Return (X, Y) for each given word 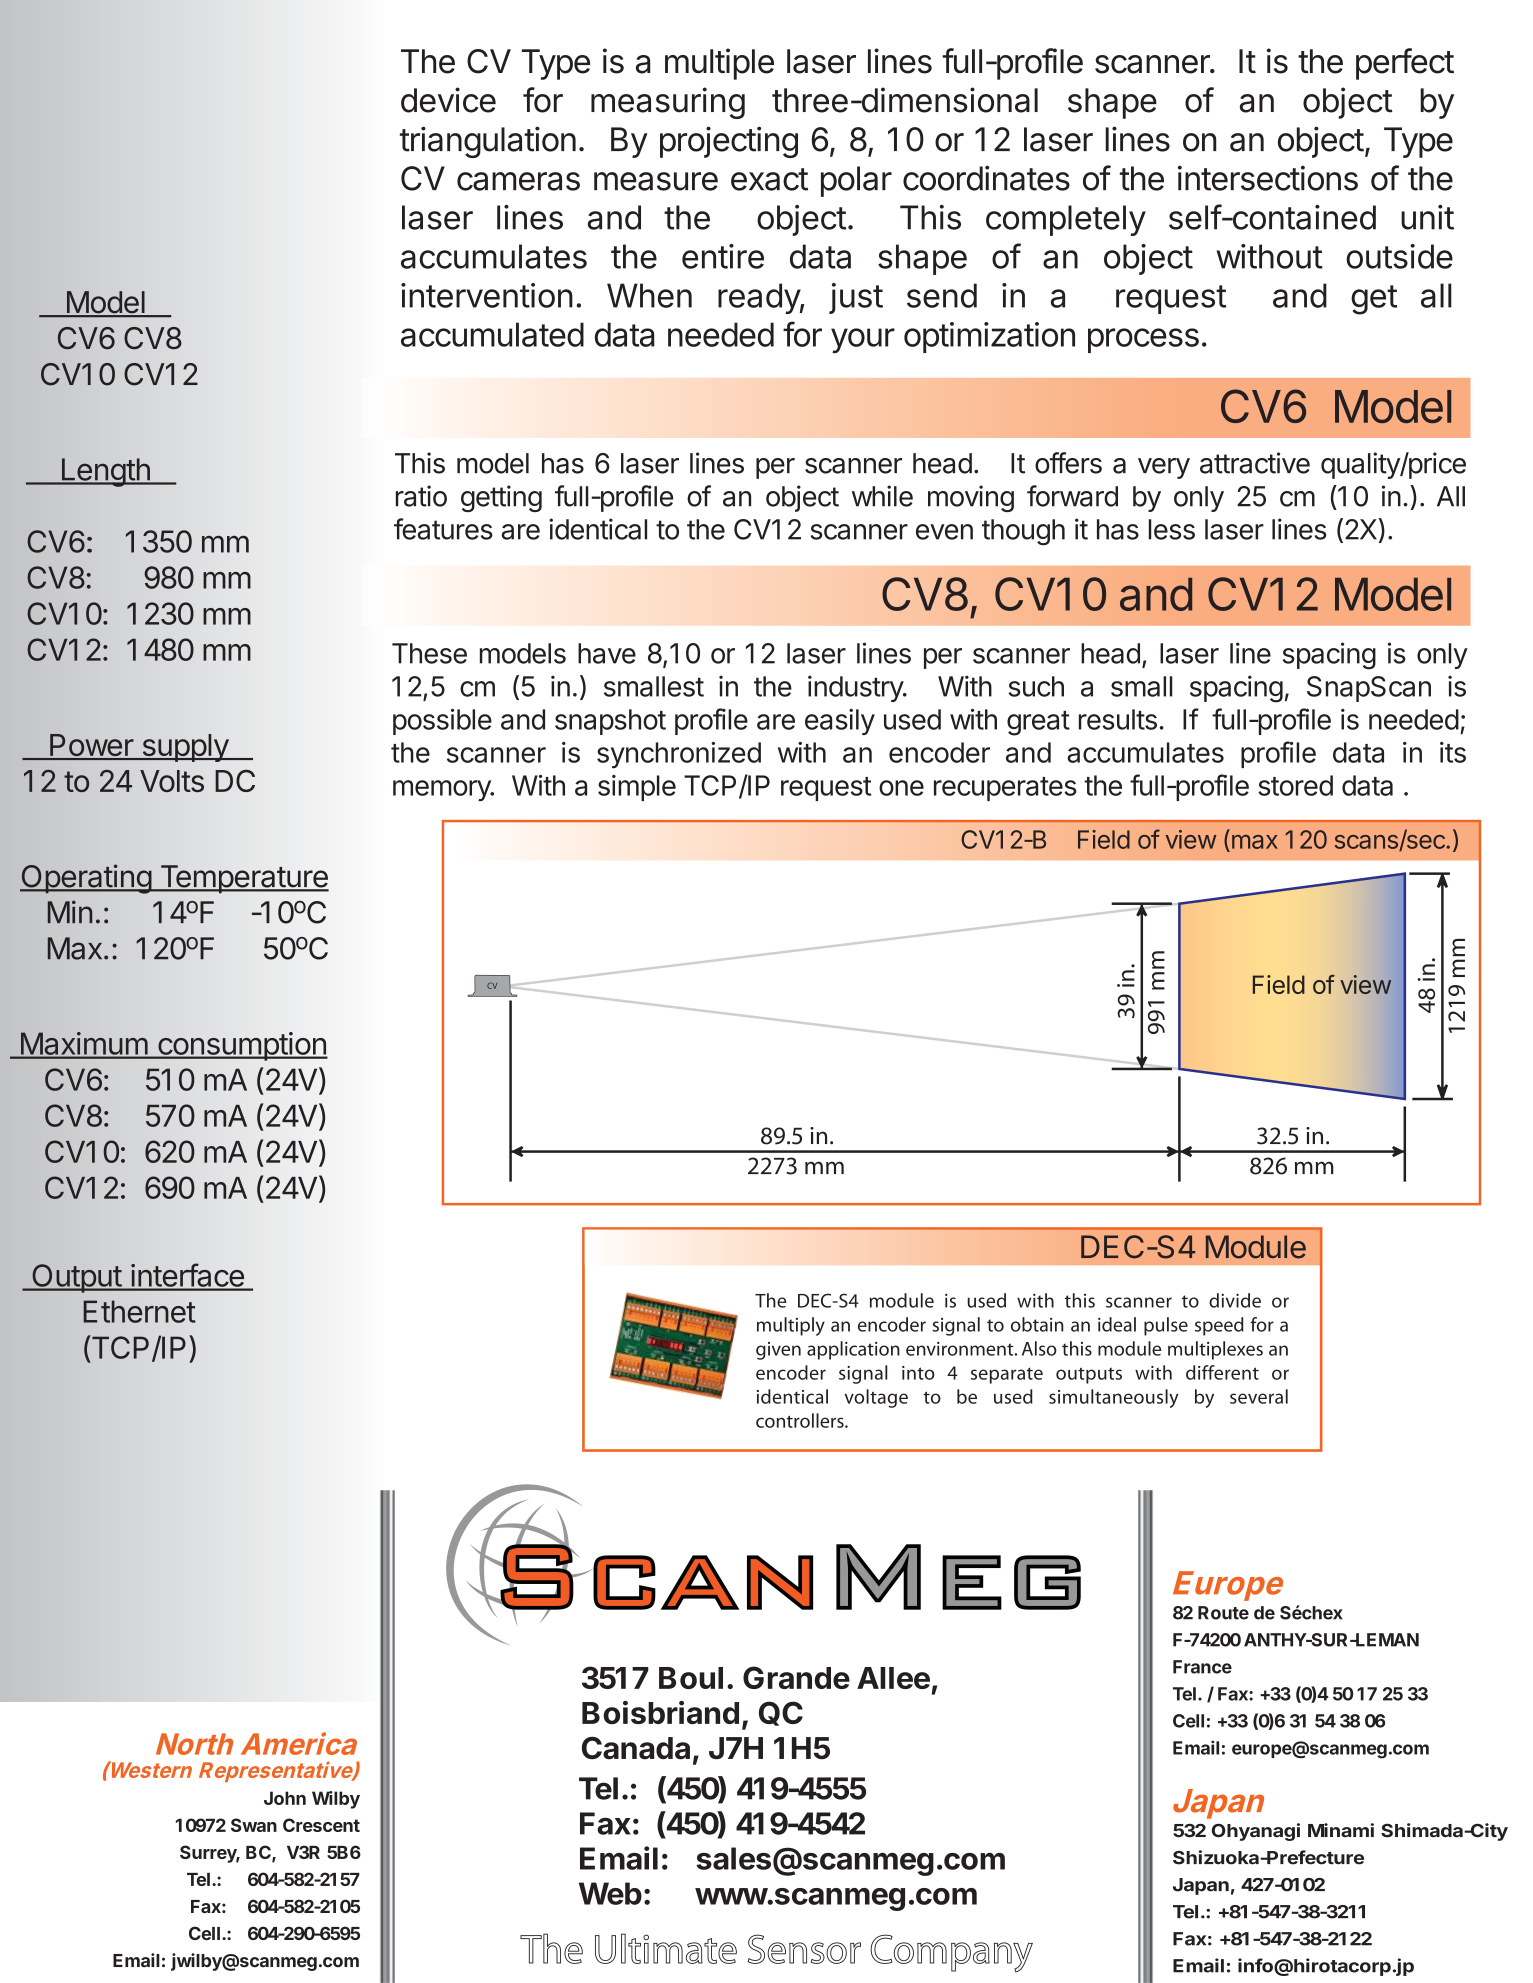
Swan (254, 1825)
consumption (242, 1046)
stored (1295, 785)
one (901, 788)
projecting (729, 142)
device (448, 100)
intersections (1268, 178)
